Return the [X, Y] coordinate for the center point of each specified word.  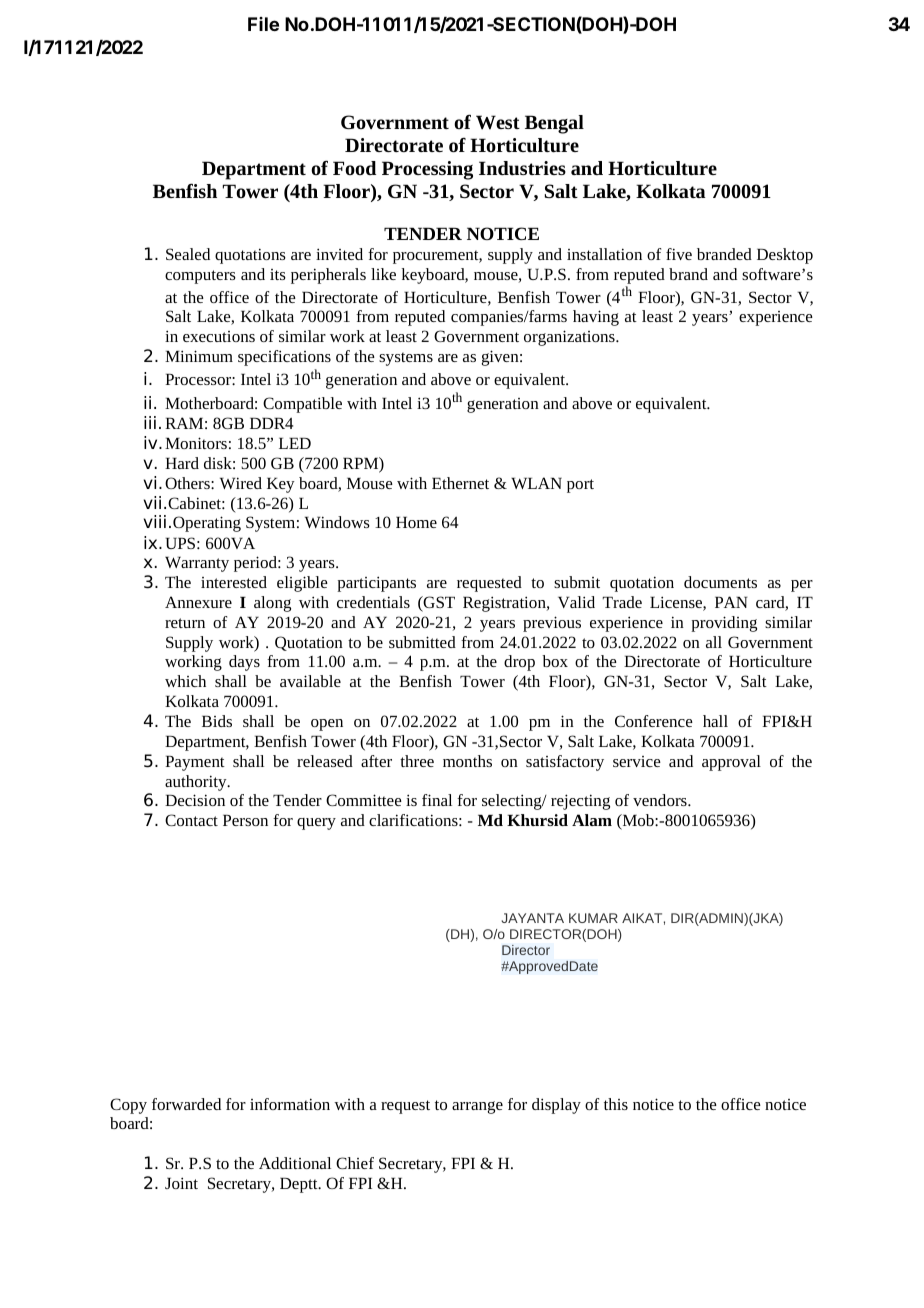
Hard [182, 463]
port [580, 486]
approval [731, 763]
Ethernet [460, 483]
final [437, 800]
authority [197, 783]
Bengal [554, 124]
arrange [477, 1107]
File [263, 24]
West [498, 122]
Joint [181, 1183]
